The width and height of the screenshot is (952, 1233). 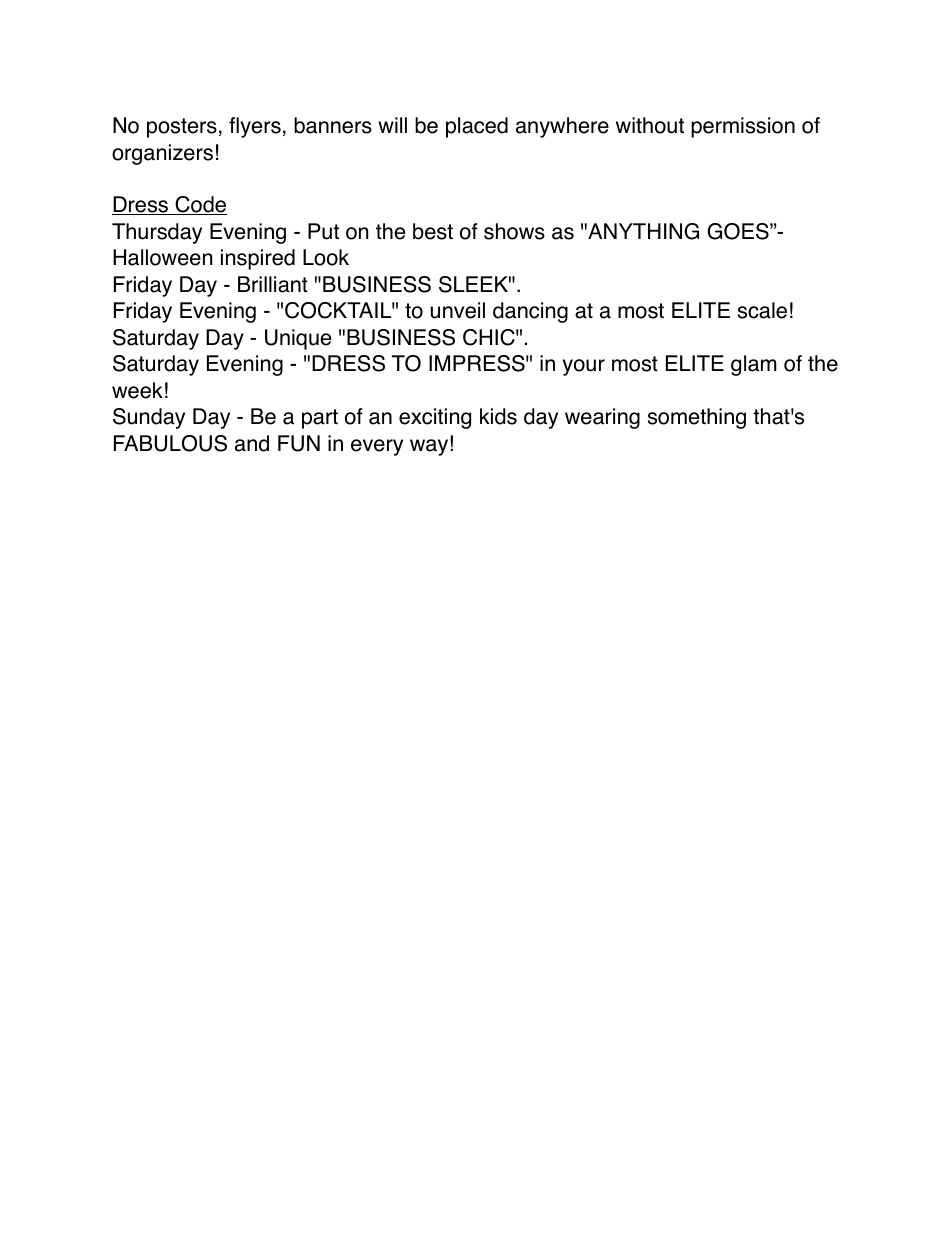 I want to click on your, so click(x=583, y=367).
